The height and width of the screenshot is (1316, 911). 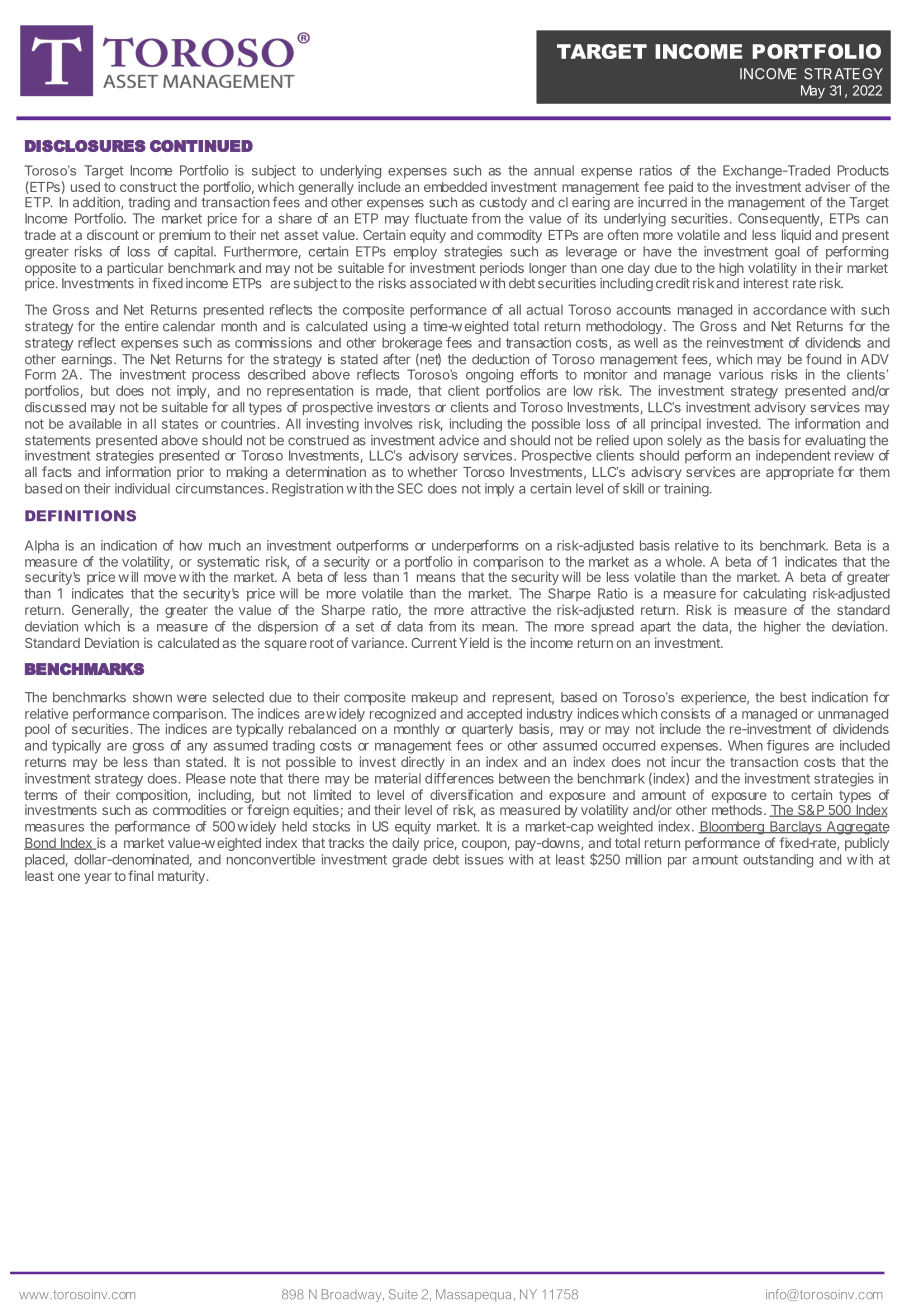 I want to click on embedded, so click(x=455, y=187).
